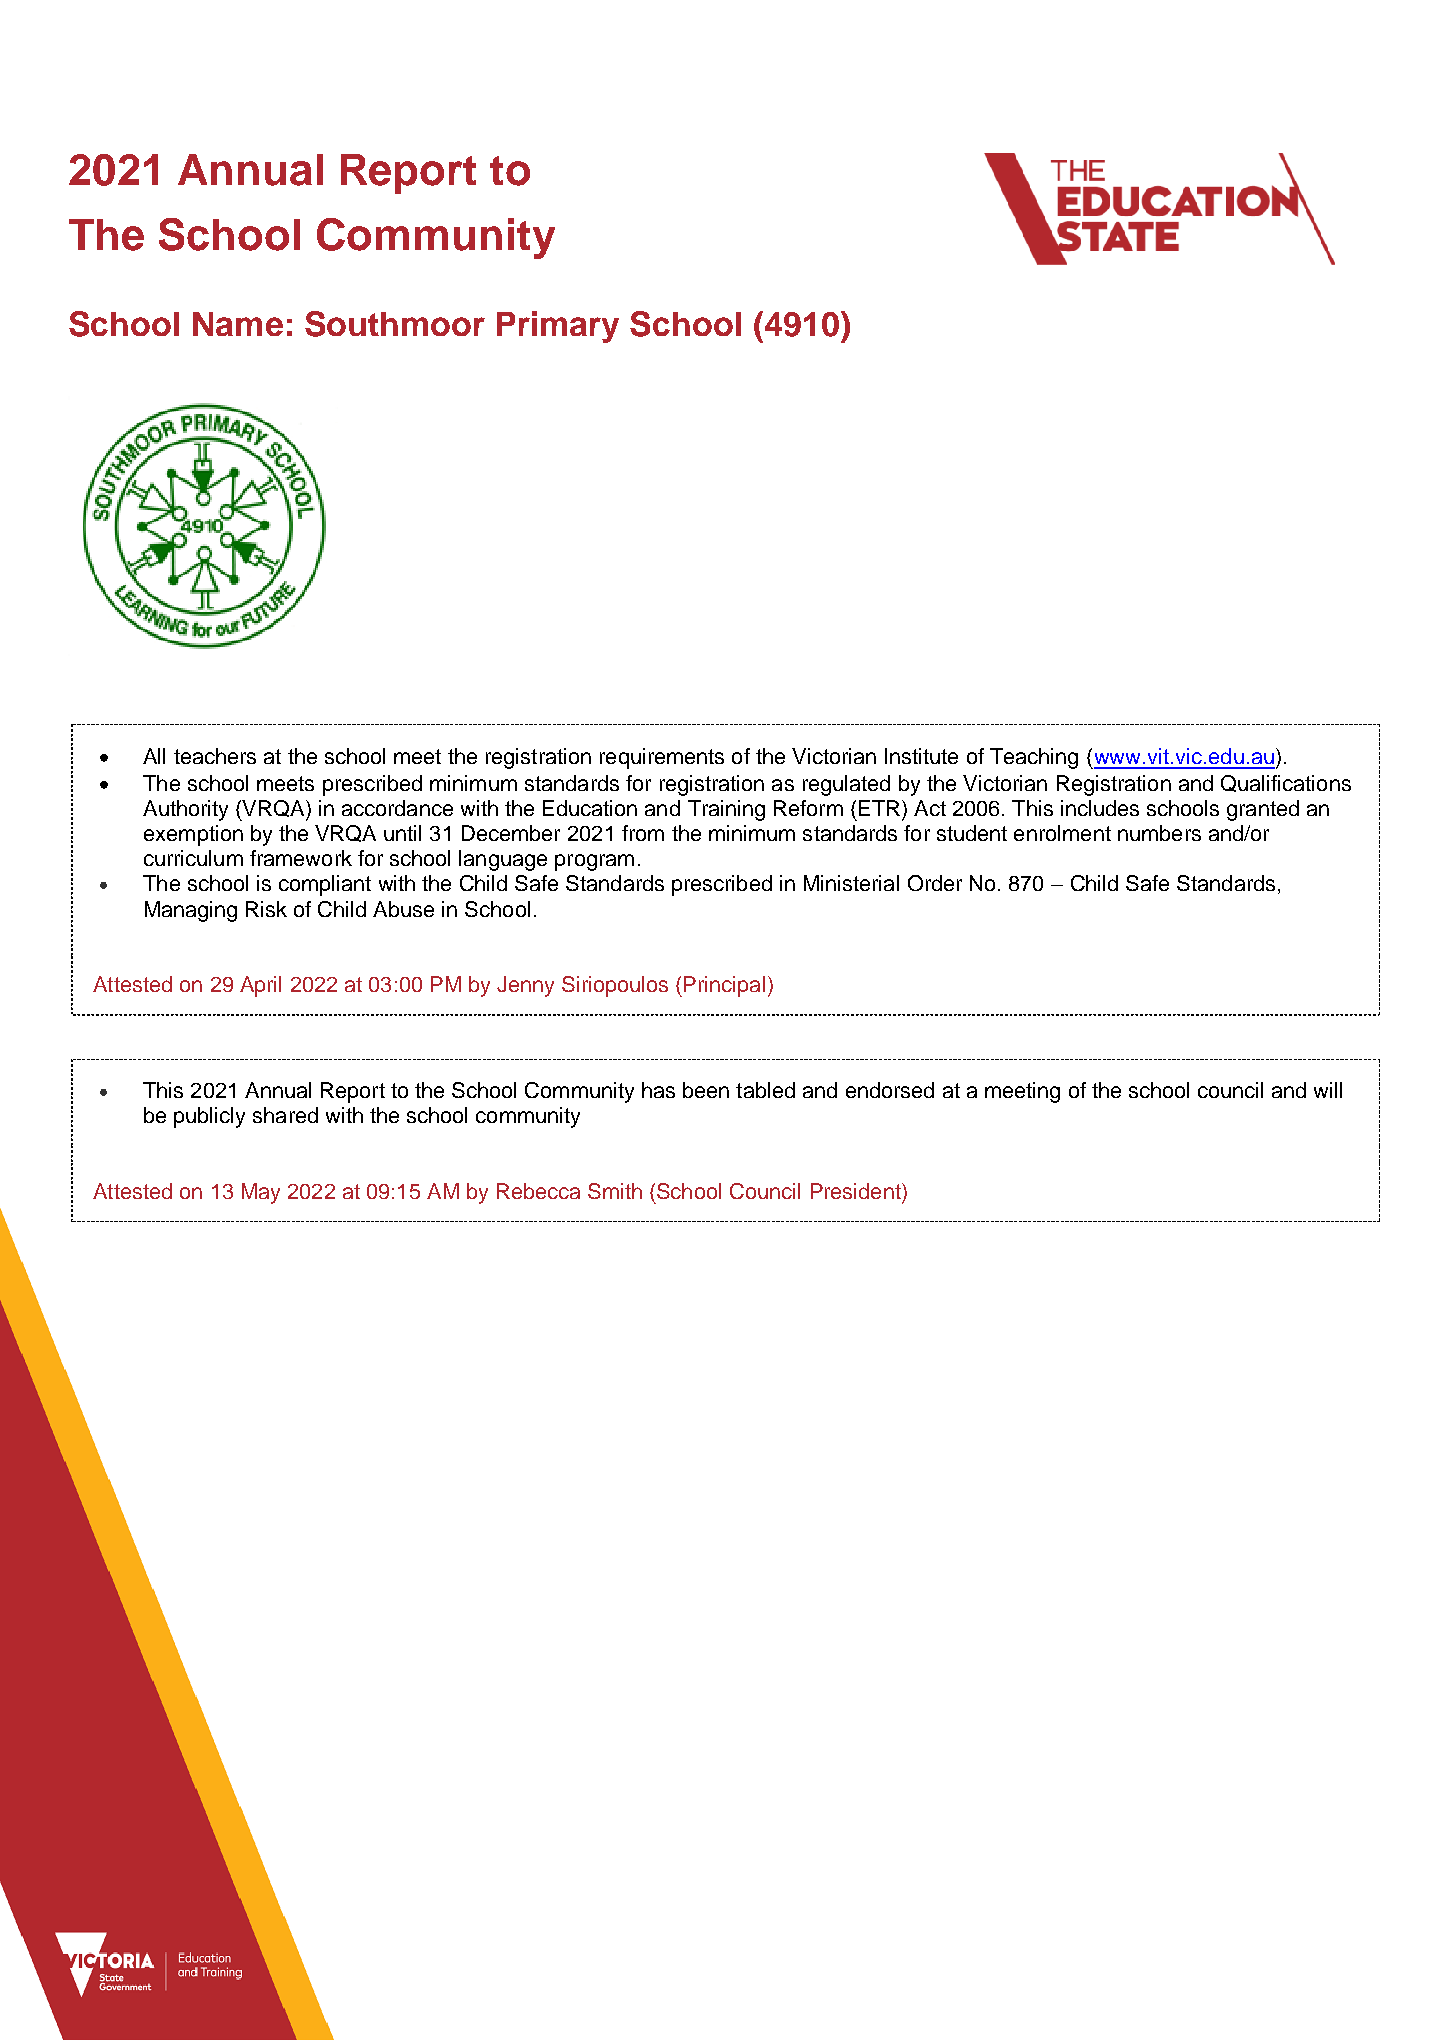 This screenshot has height=2043, width=1445. Describe the element at coordinates (1034, 758) in the screenshot. I see `Teaching` at that location.
